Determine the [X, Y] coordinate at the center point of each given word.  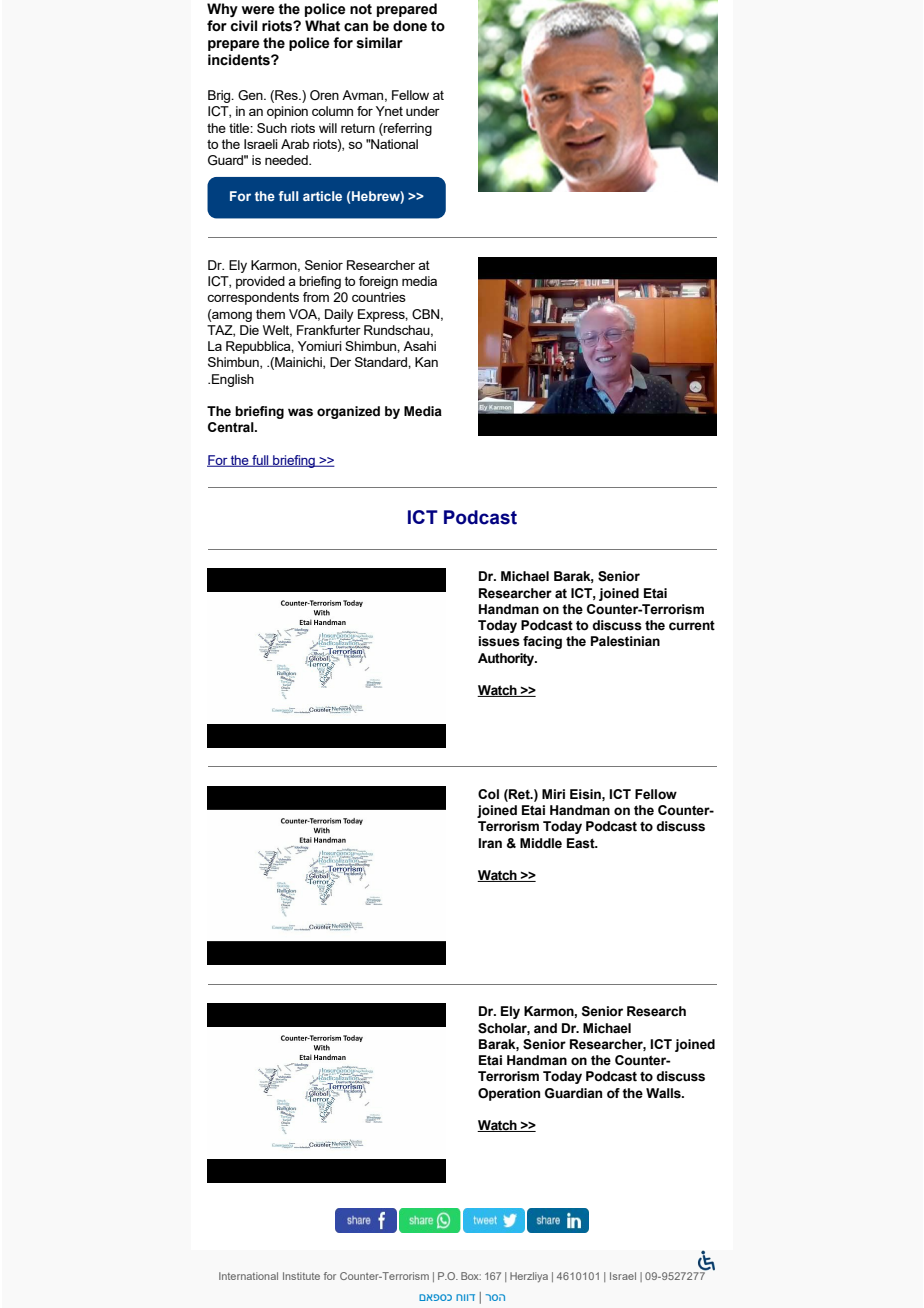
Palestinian [625, 641]
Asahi [419, 346]
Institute [301, 1276]
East [582, 843]
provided [260, 282]
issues [499, 641]
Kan [426, 362]
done [410, 26]
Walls [664, 1093]
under [423, 111]
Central [232, 427]
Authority [507, 659]
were [258, 10]
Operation [509, 1094]
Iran [490, 843]
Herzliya [529, 1277]
